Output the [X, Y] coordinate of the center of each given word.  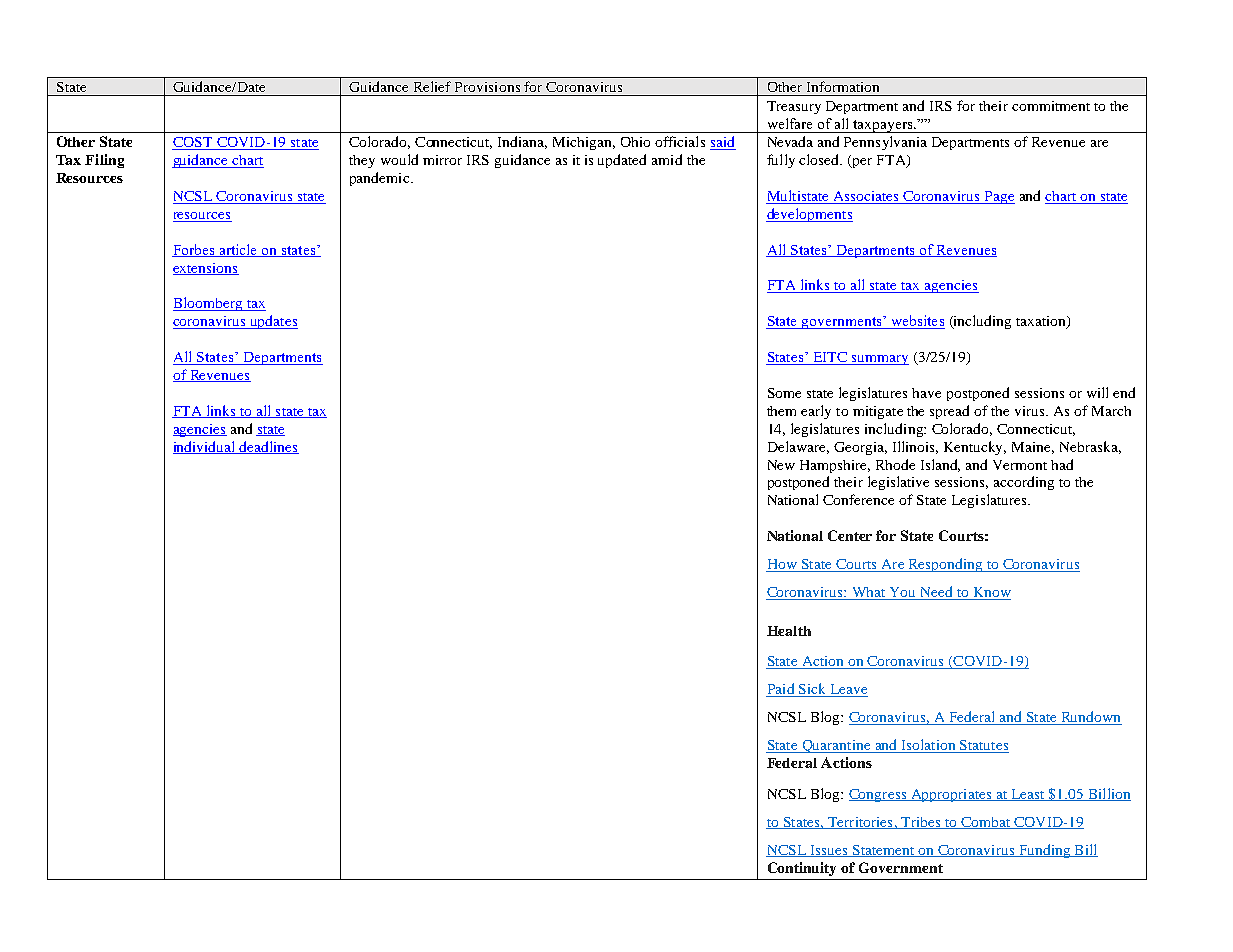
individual [205, 447]
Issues [829, 851]
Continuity [802, 869]
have [926, 393]
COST [193, 143]
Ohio [635, 142]
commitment [1051, 106]
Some [784, 393]
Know [991, 593]
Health [789, 631]
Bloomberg [209, 304]
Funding [1044, 851]
